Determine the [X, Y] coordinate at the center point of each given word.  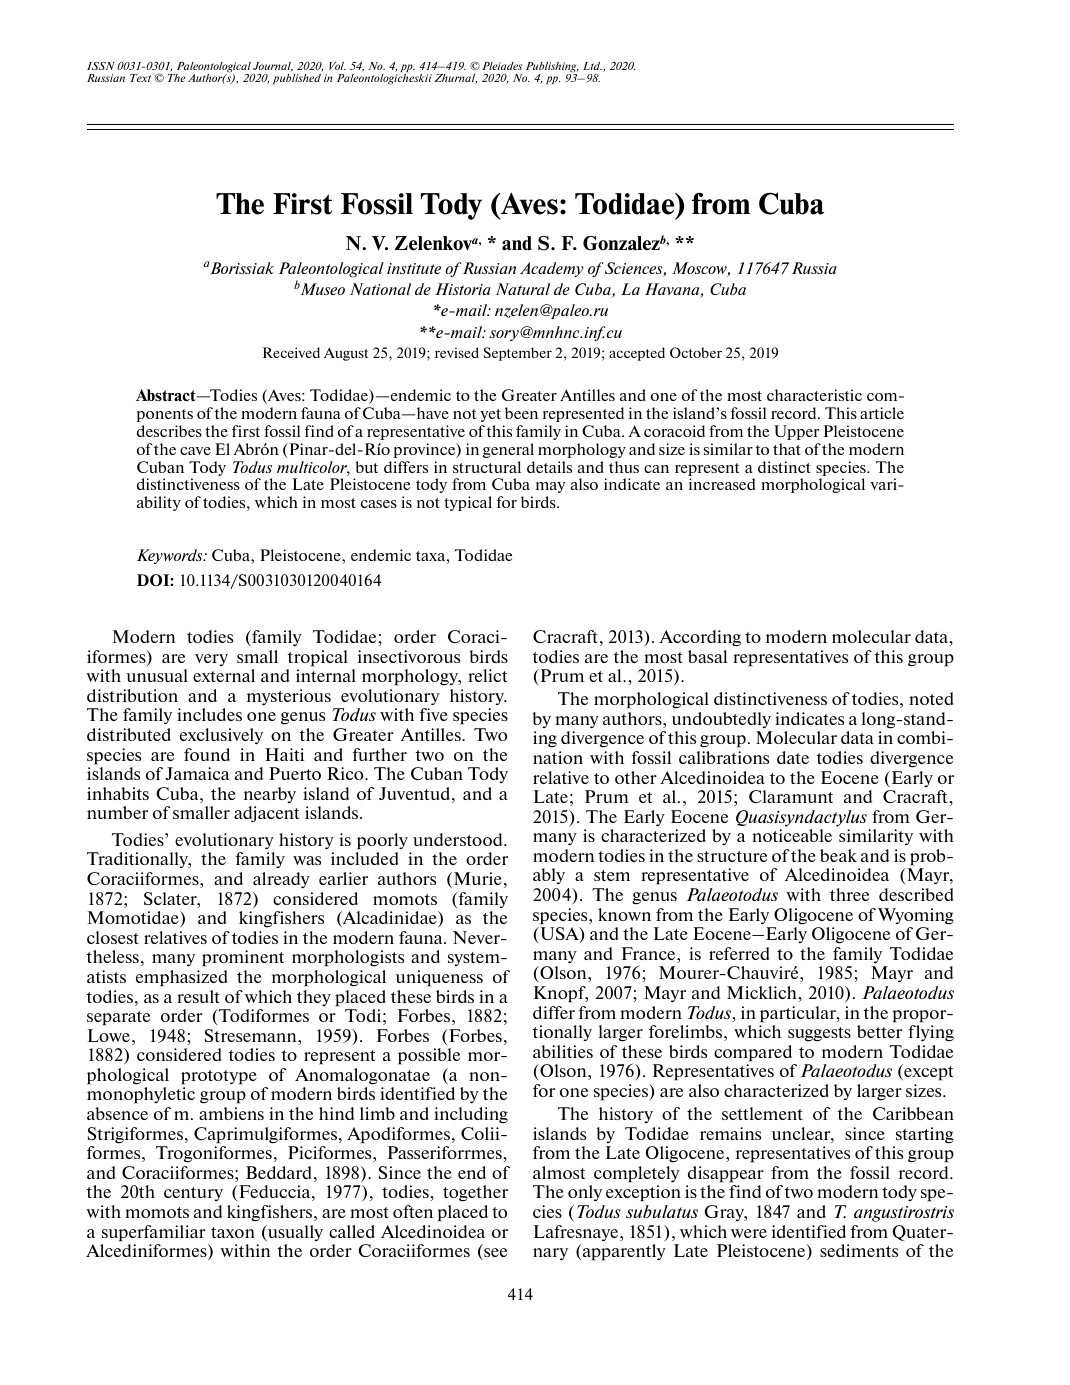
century [193, 1194]
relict [488, 675]
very [211, 660]
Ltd [592, 66]
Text [140, 78]
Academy [552, 269]
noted [931, 698]
